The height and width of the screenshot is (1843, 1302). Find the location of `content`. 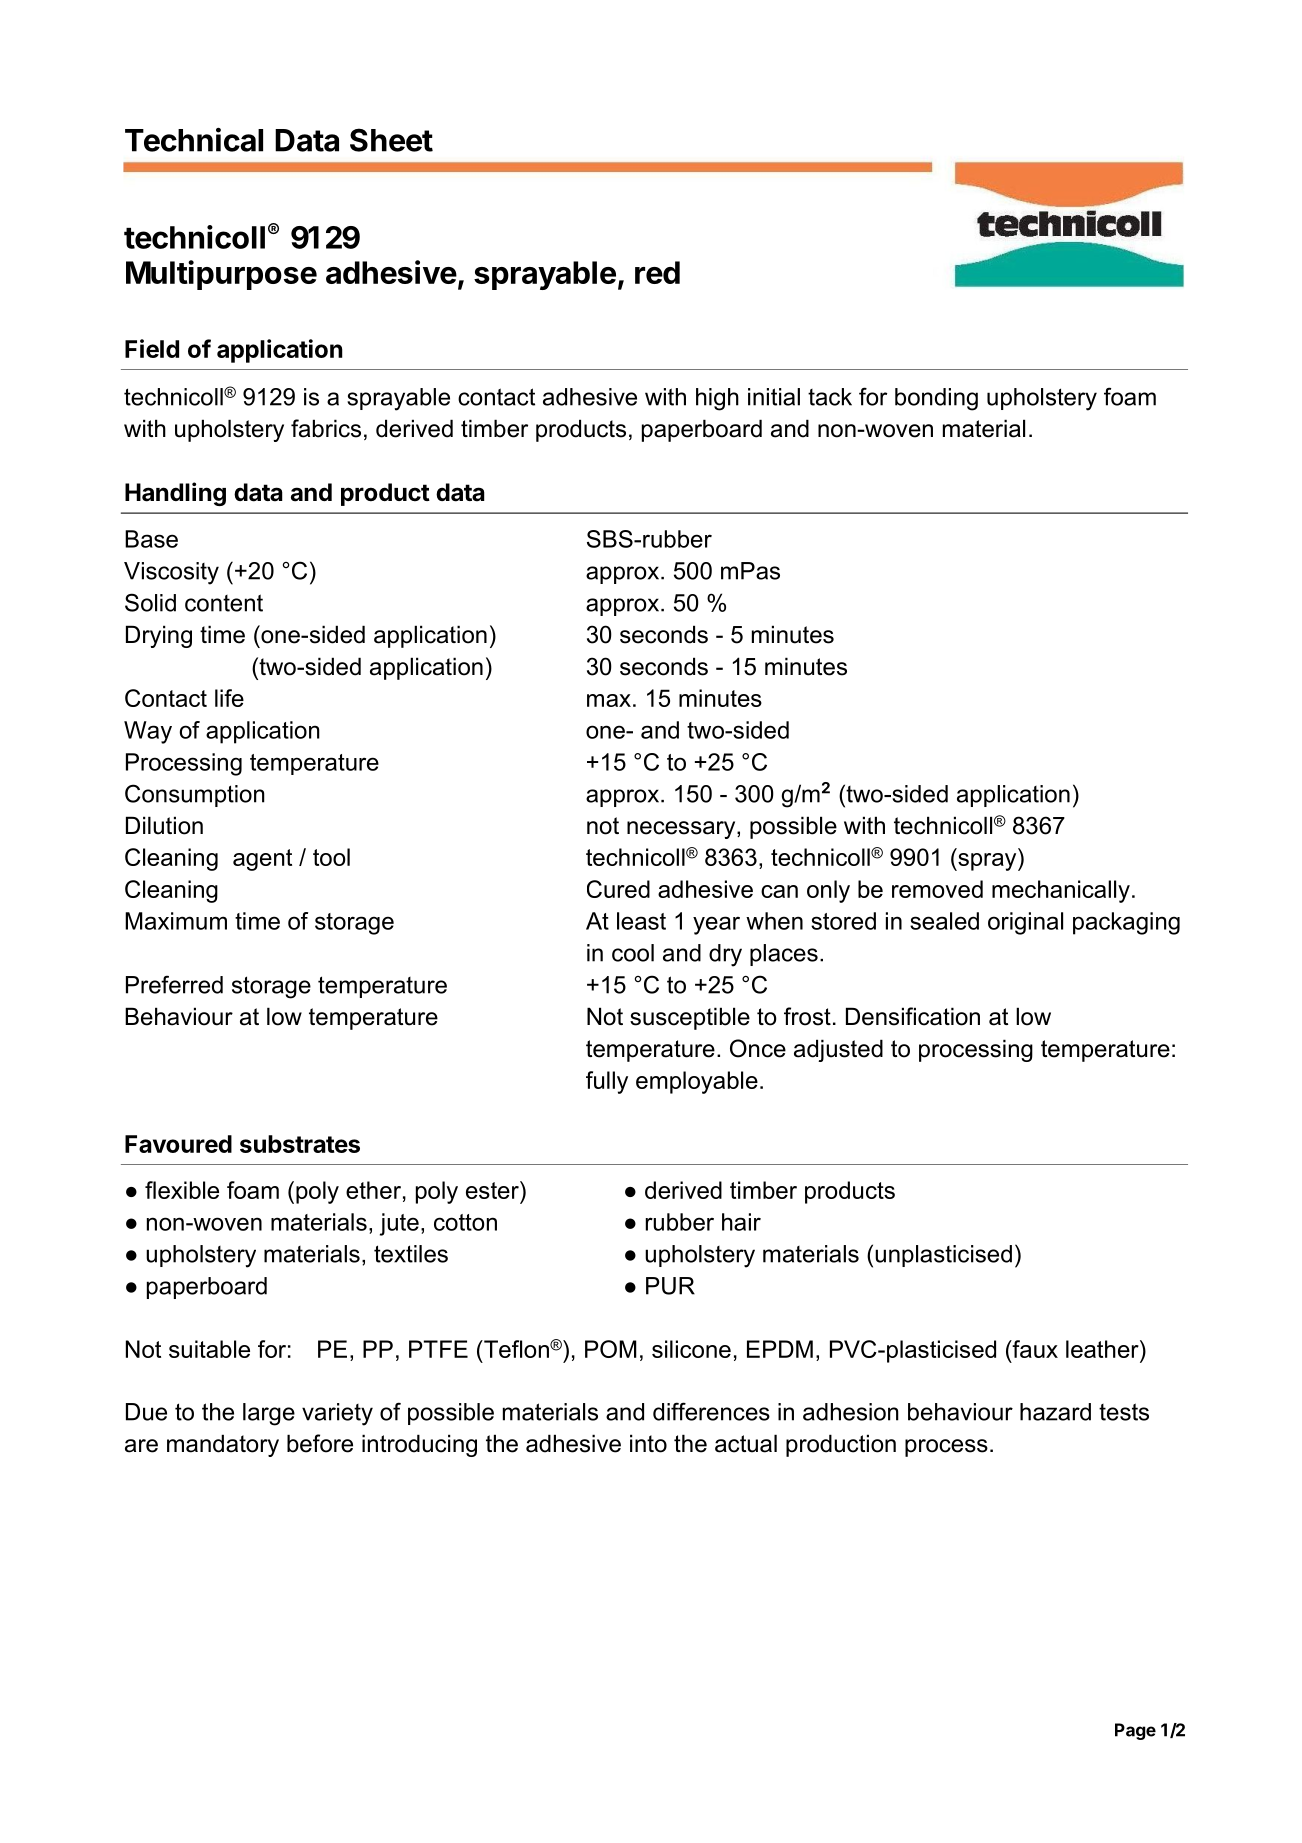

content is located at coordinates (224, 603).
